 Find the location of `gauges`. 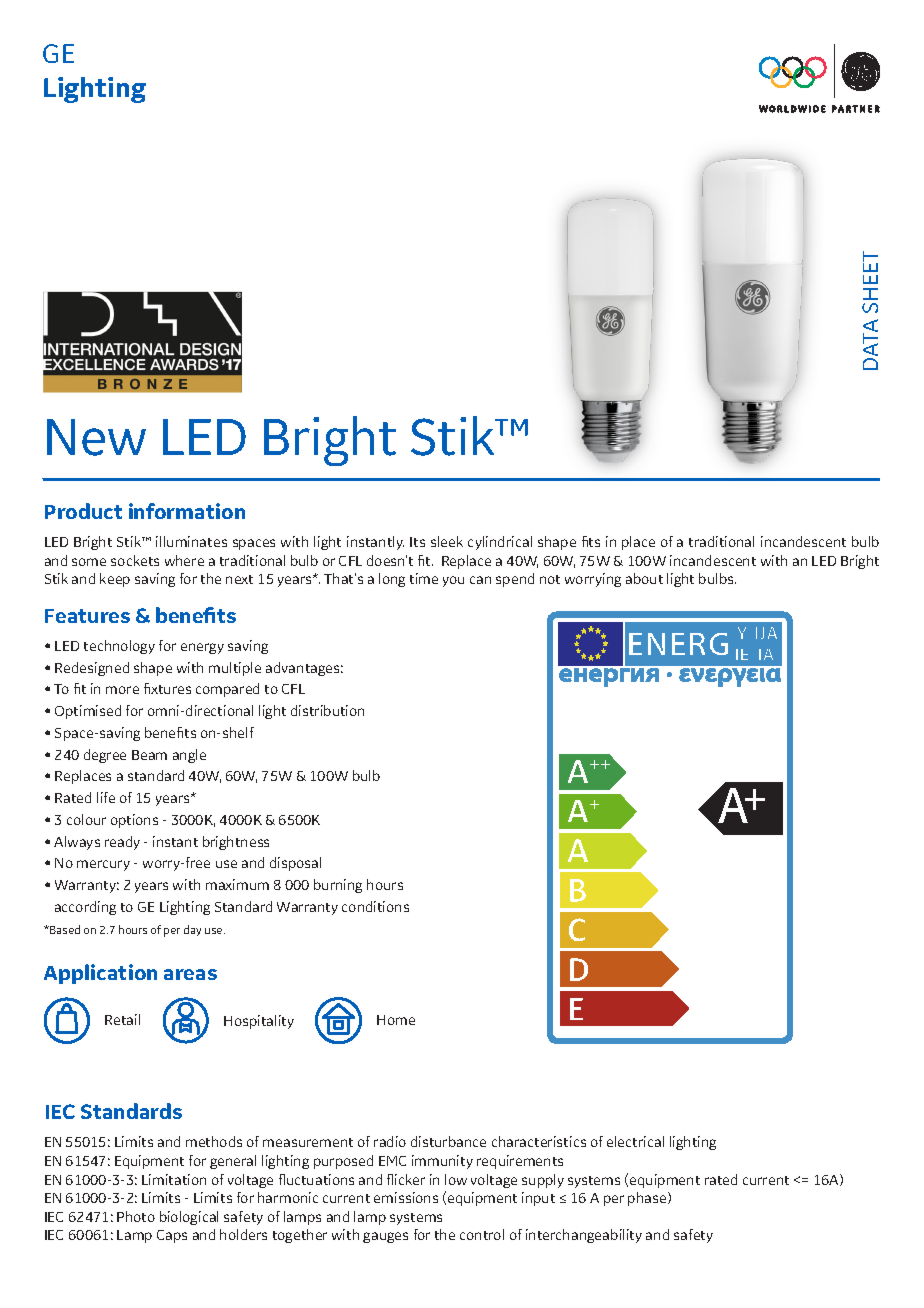

gauges is located at coordinates (385, 1237).
